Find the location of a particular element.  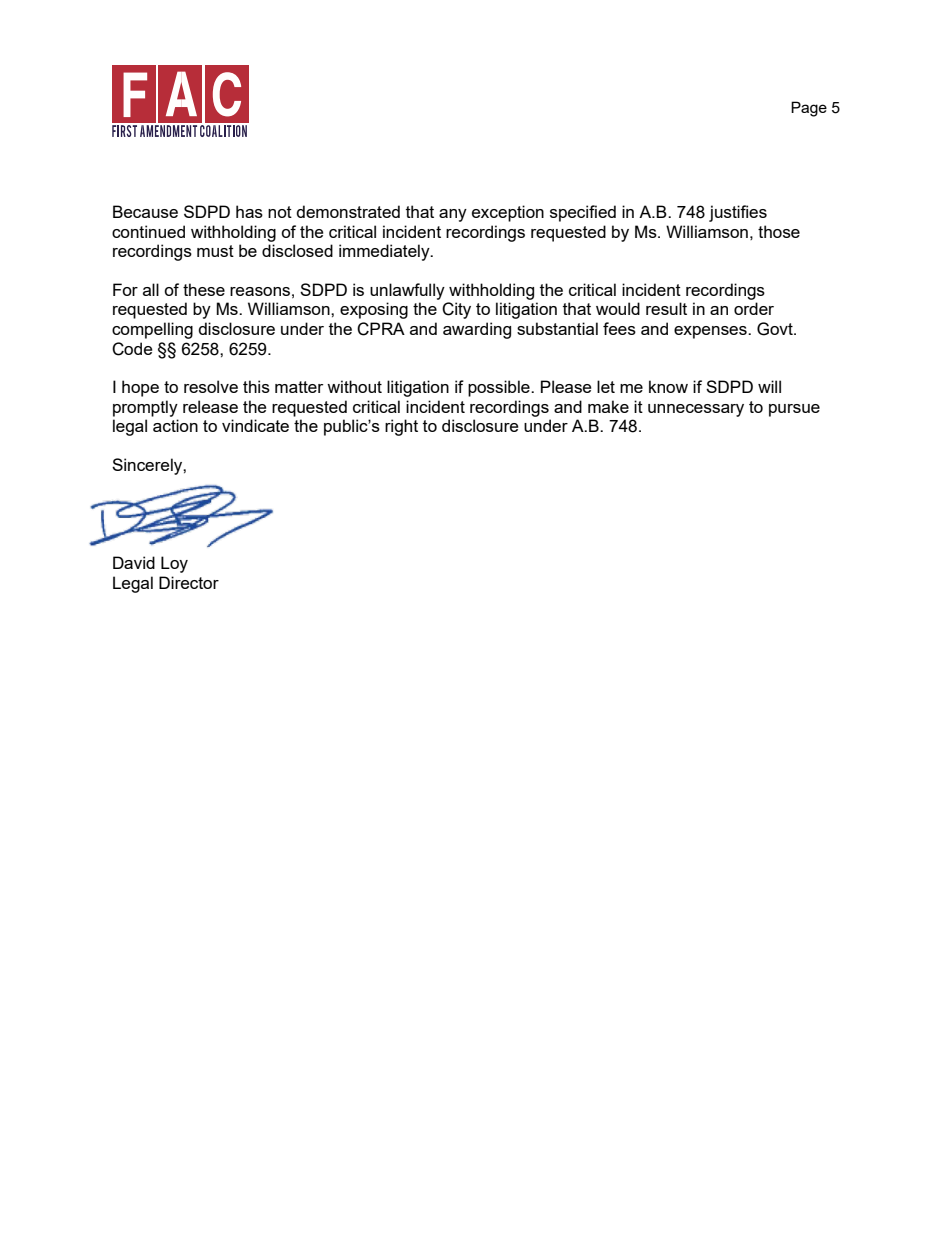

right is located at coordinates (401, 427).
